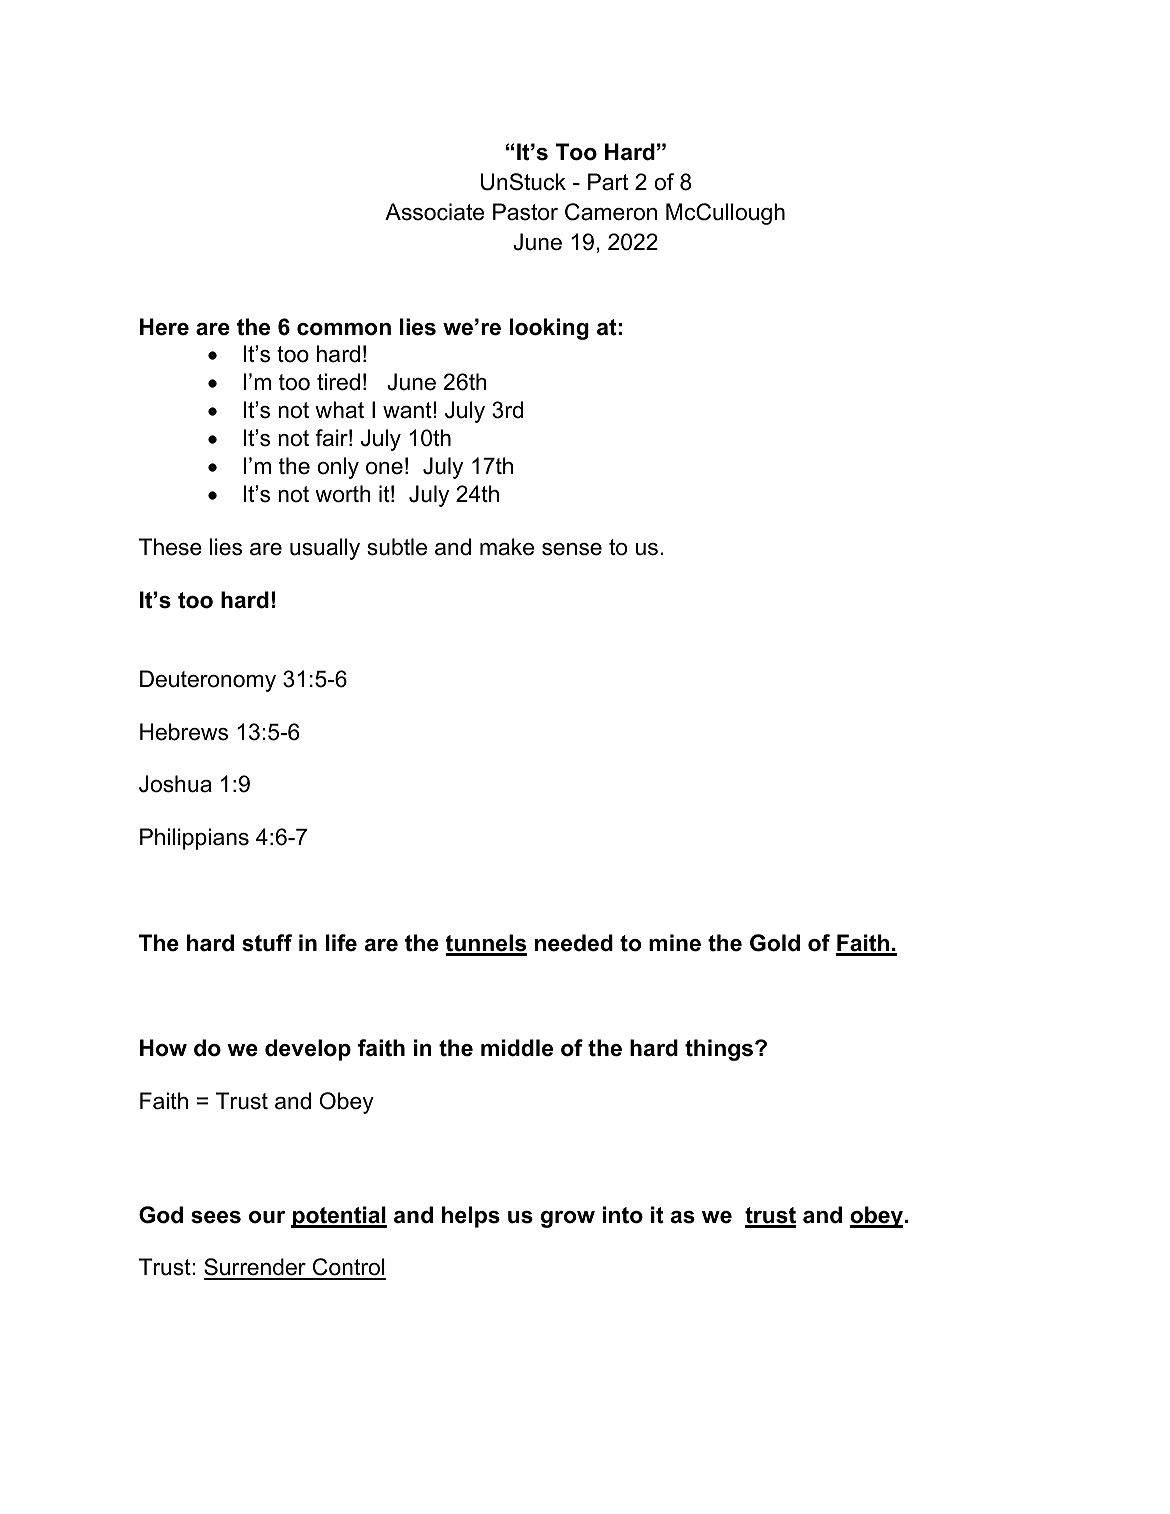 The width and height of the screenshot is (1170, 1514). Describe the element at coordinates (384, 468) in the screenshot. I see `one` at that location.
